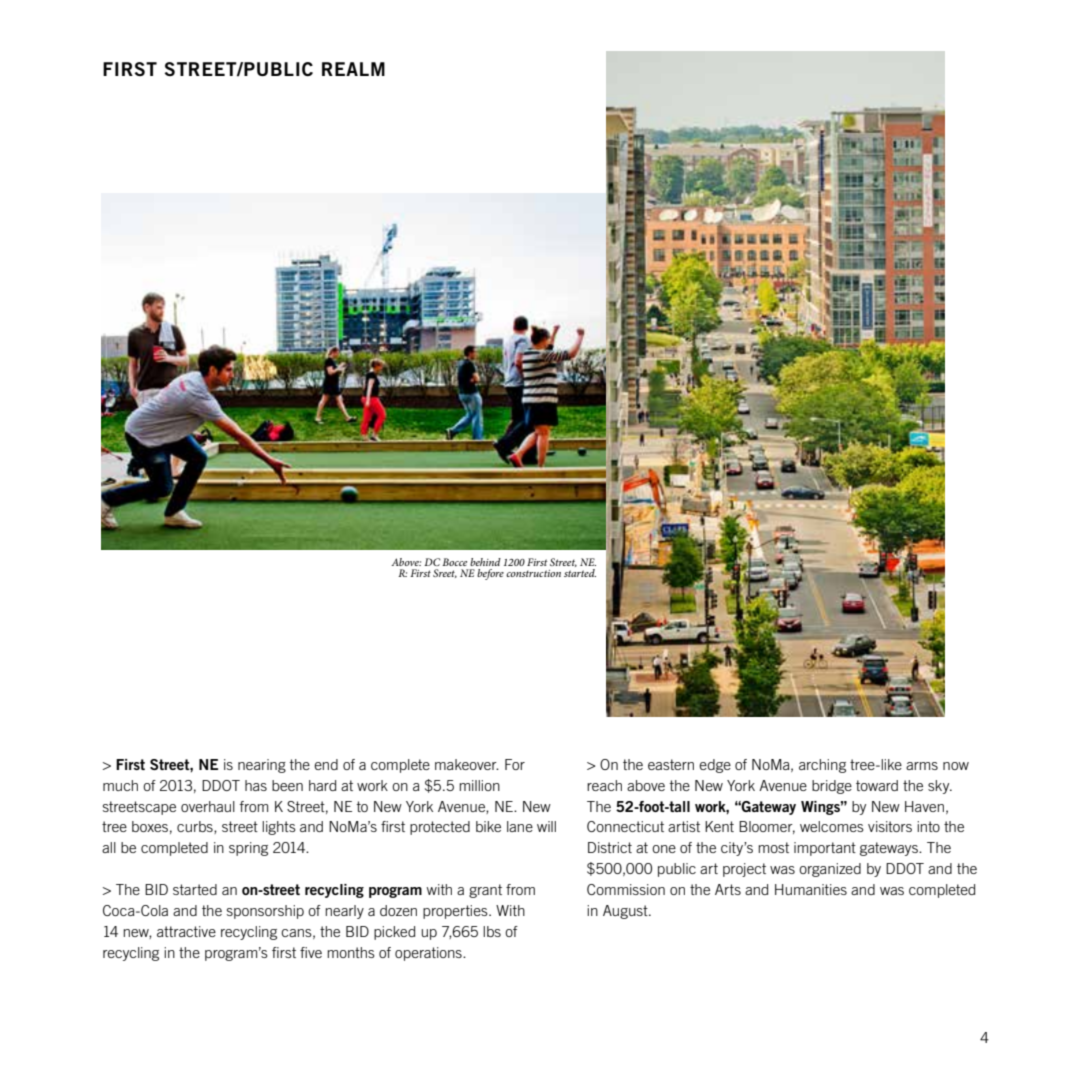 Image resolution: width=1092 pixels, height=1092 pixels. I want to click on REALM, so click(353, 69).
